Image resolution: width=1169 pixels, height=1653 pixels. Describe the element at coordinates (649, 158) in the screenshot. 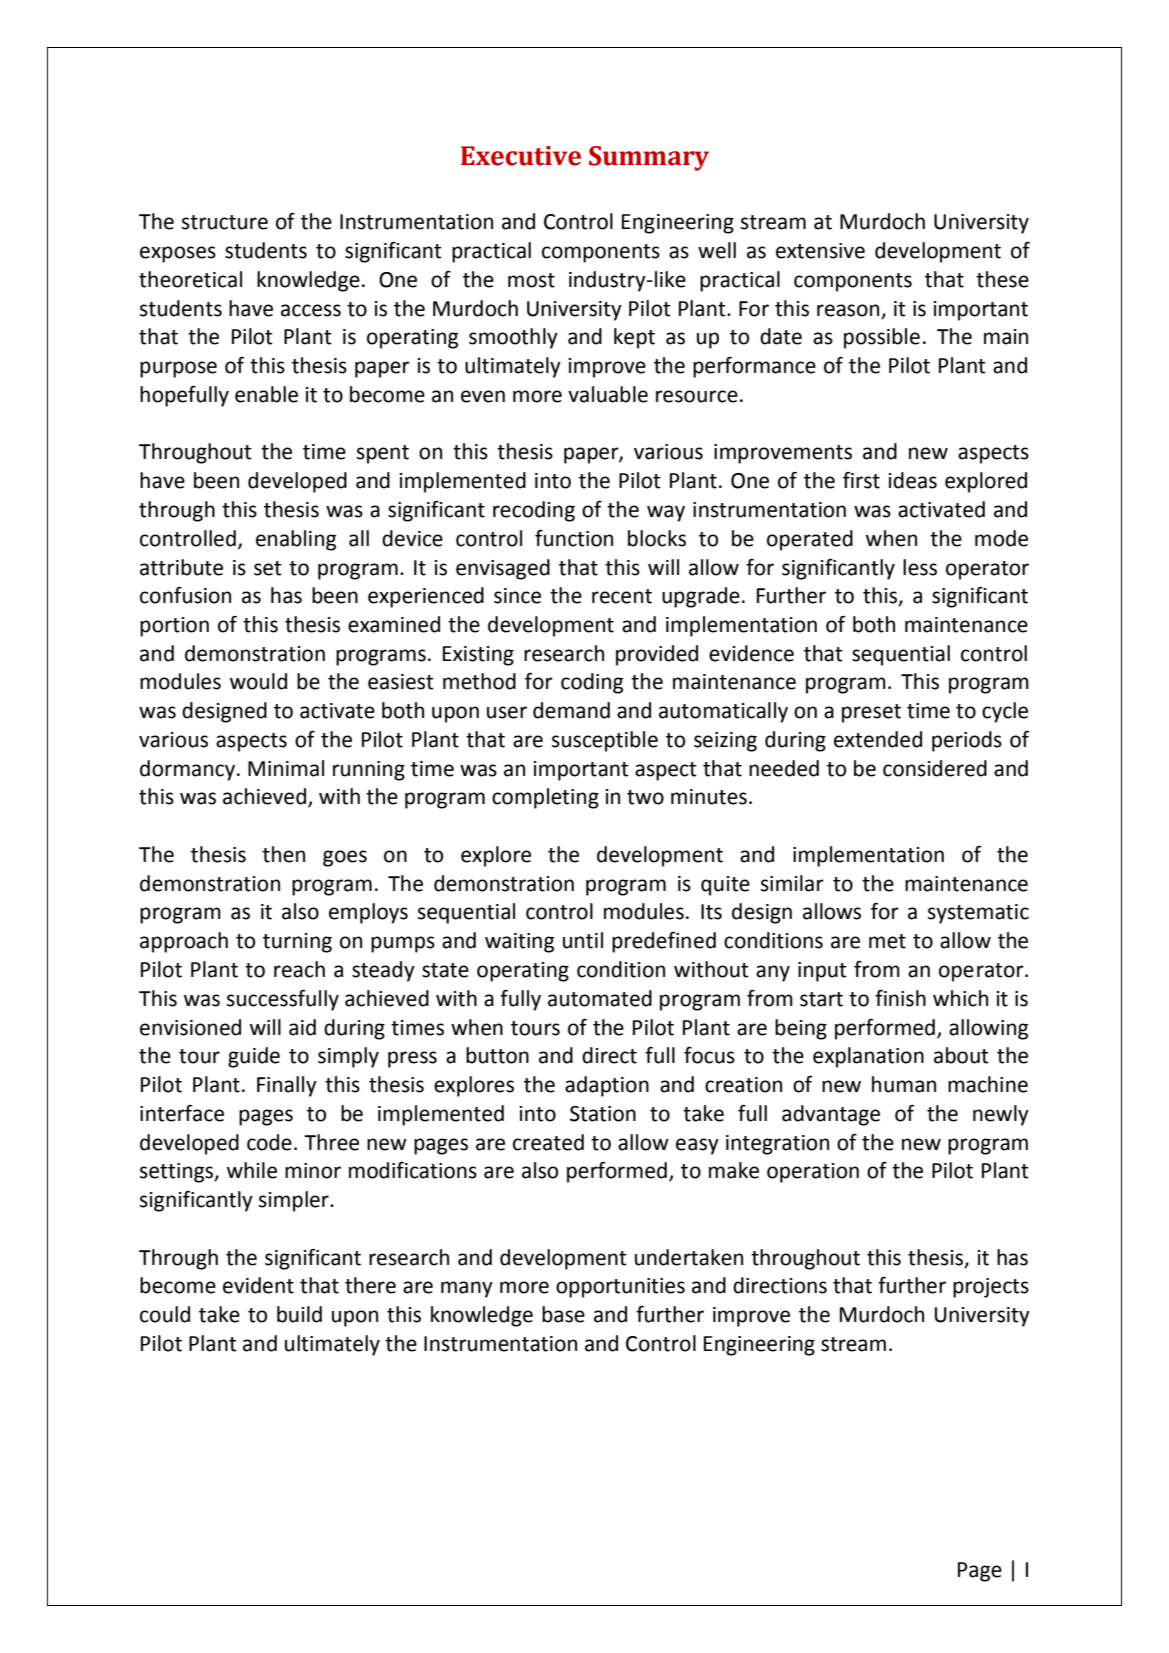

I see `Summary` at that location.
